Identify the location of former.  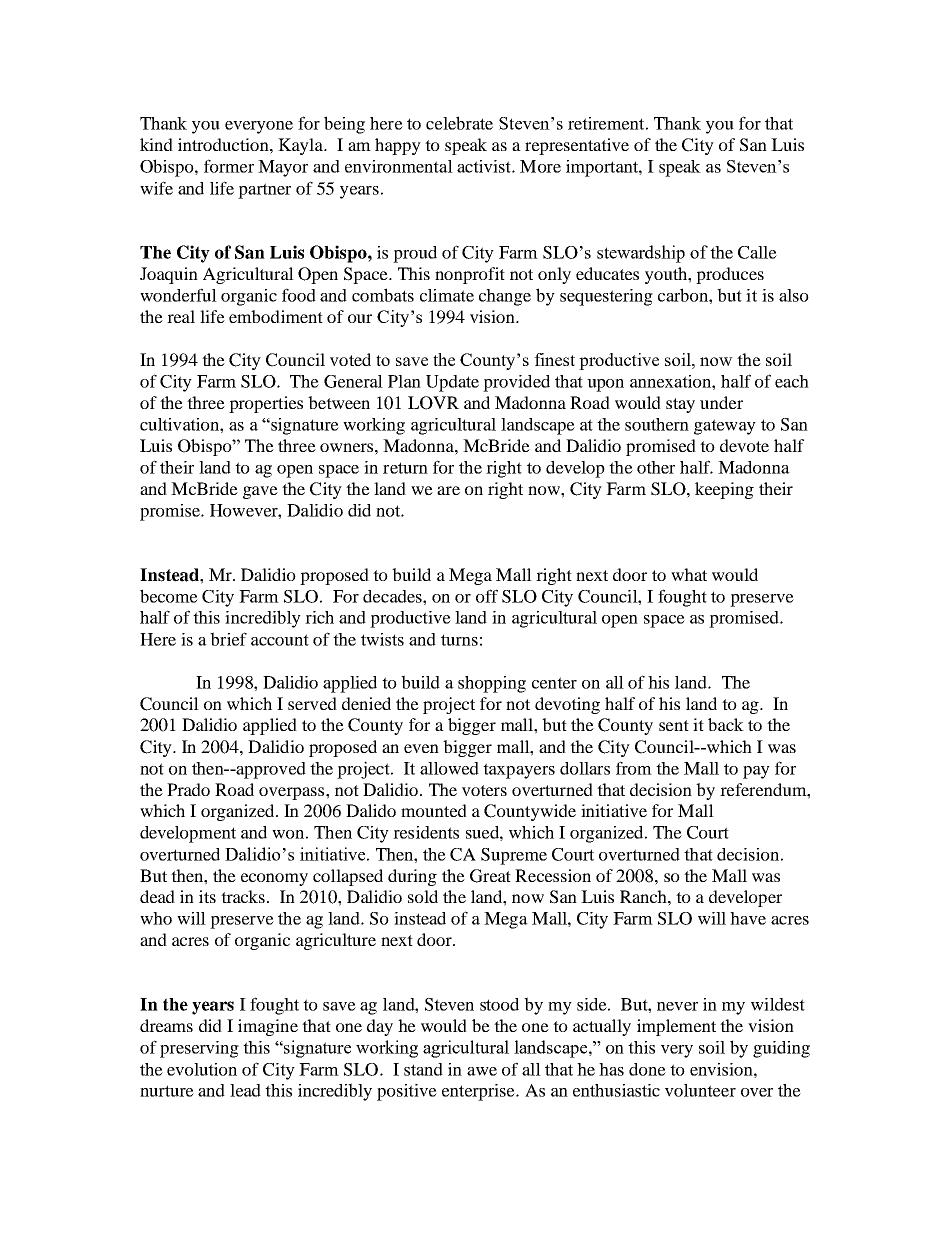
(229, 166).
